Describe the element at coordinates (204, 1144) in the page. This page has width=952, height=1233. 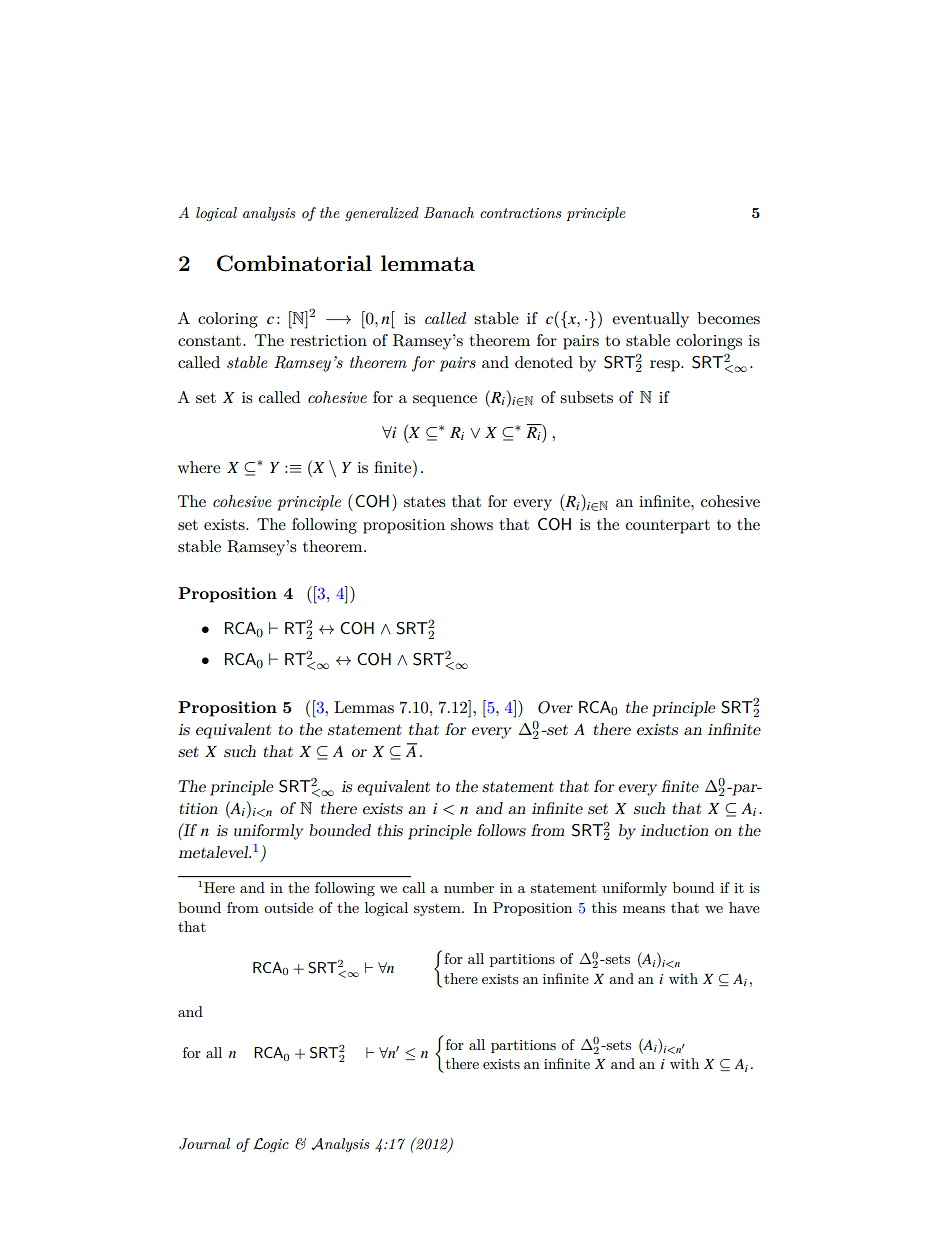
I see `Journal` at that location.
